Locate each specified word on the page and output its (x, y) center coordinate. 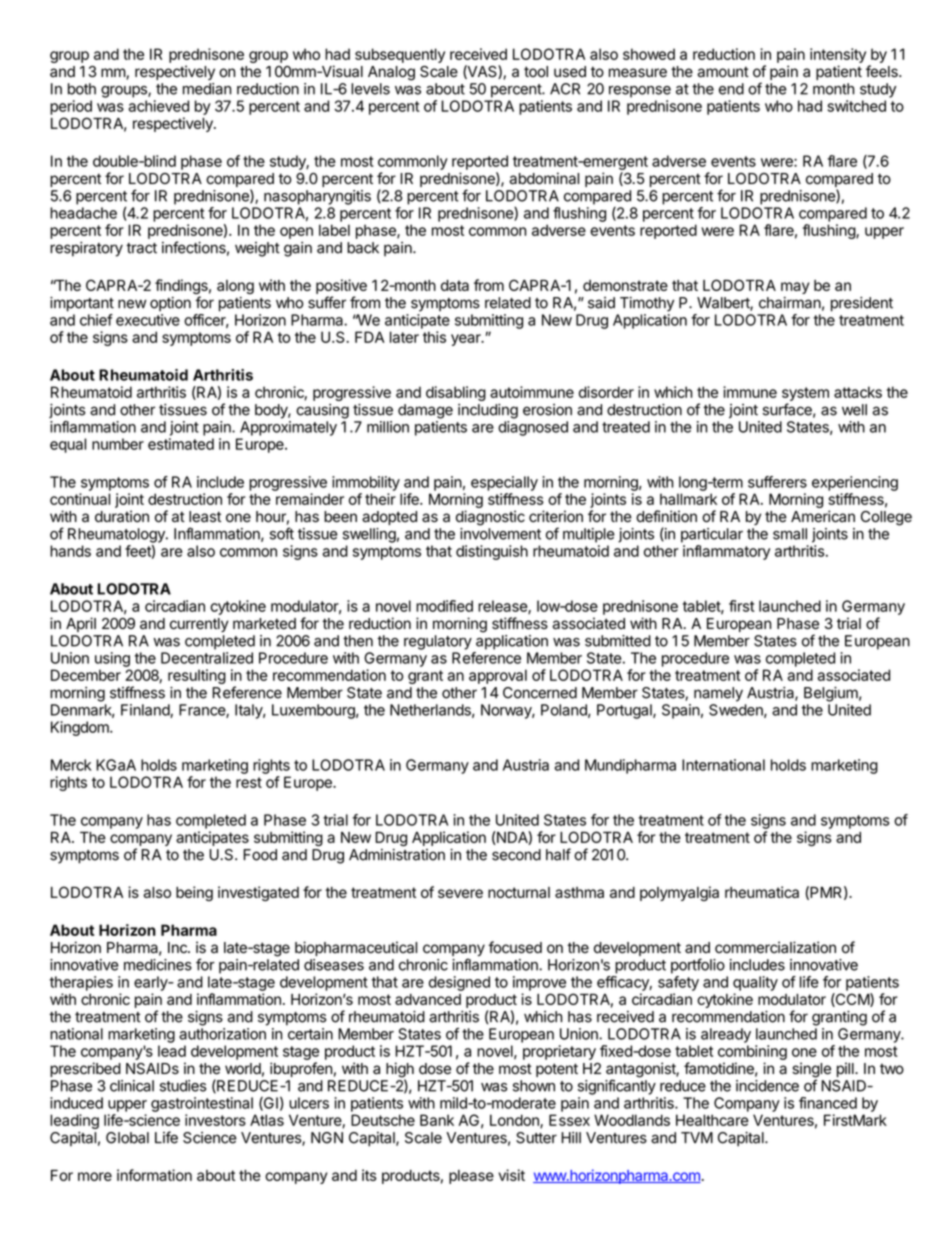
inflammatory (726, 552)
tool (536, 72)
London (515, 1121)
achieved (158, 106)
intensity (838, 55)
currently (199, 625)
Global (127, 1138)
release (503, 607)
